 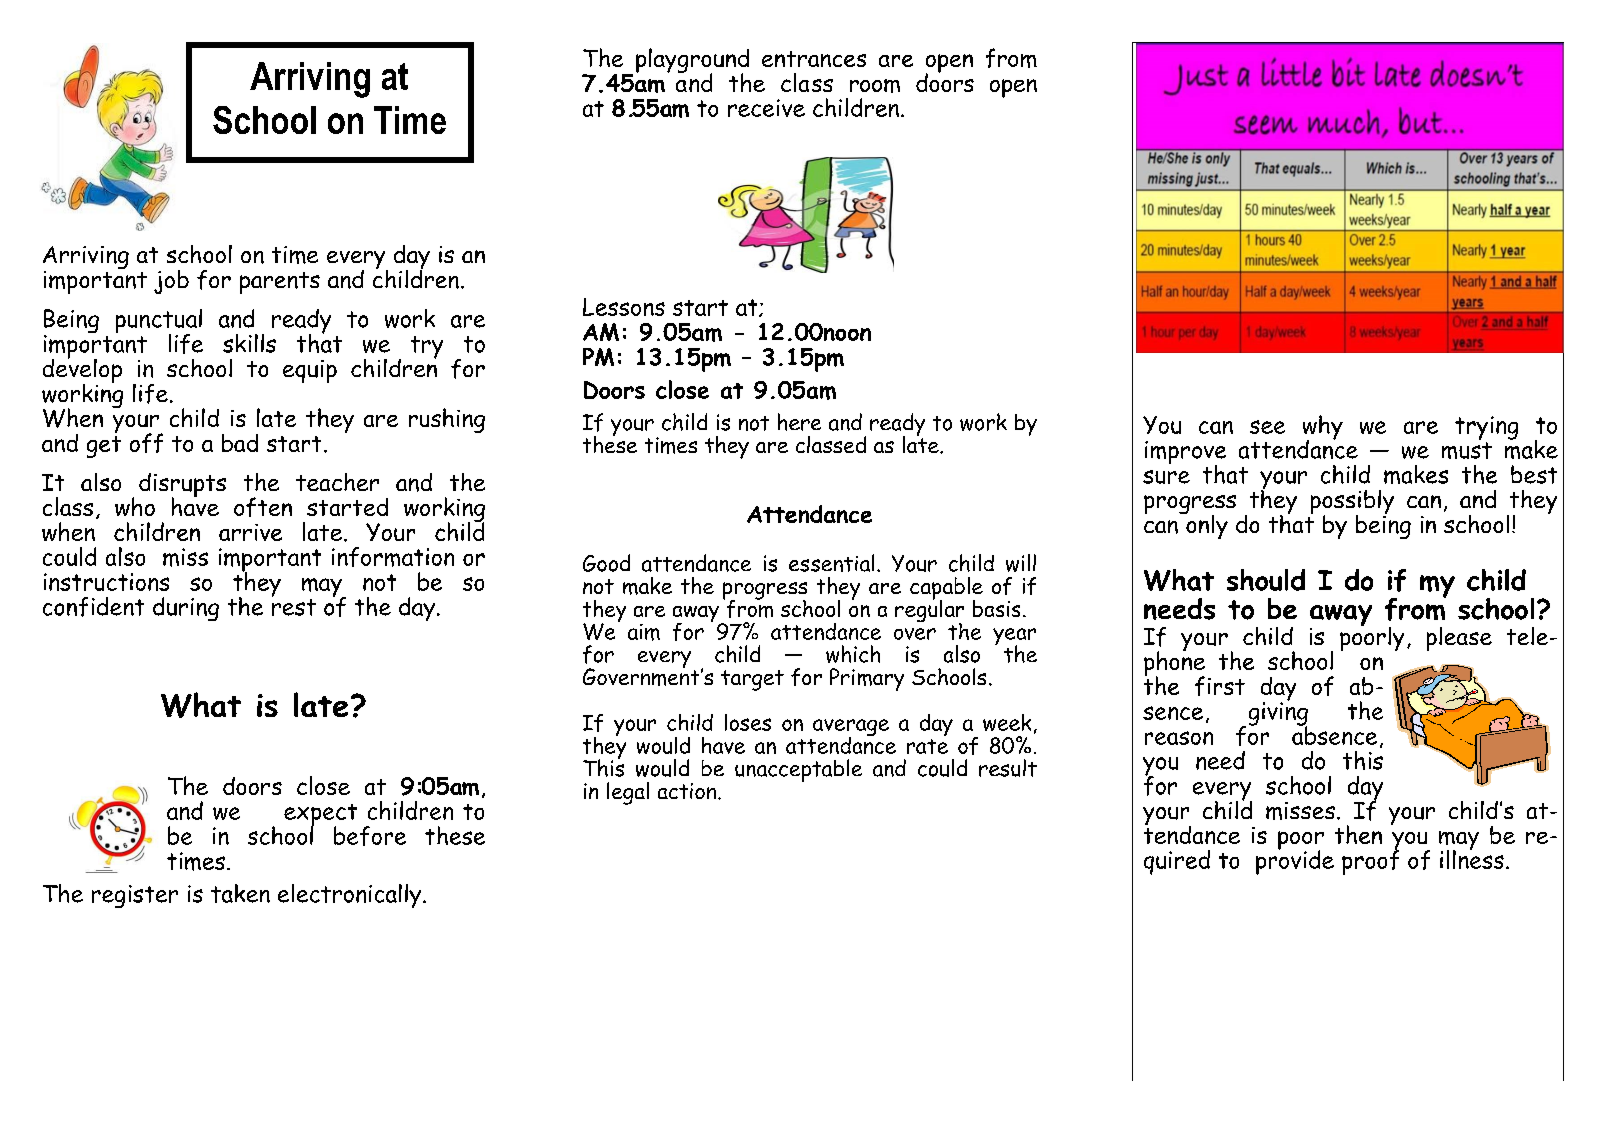 I want to click on taken, so click(x=240, y=893).
